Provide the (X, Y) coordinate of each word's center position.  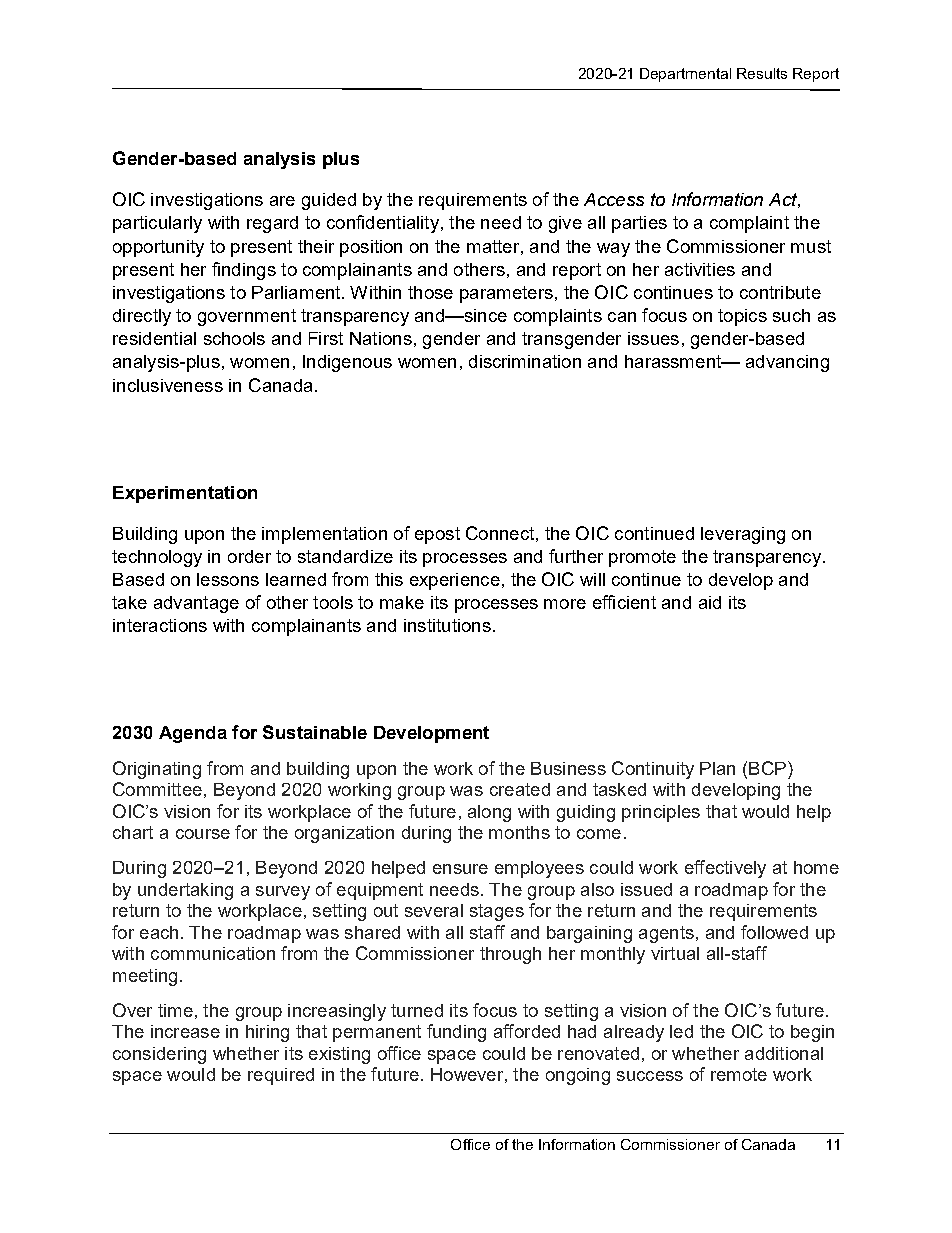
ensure (460, 869)
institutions (447, 625)
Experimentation (185, 494)
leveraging (743, 535)
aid (710, 602)
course (203, 834)
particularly (157, 224)
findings (244, 271)
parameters (506, 294)
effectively (725, 869)
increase (185, 1031)
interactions (160, 625)
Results (762, 73)
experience (455, 581)
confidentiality (383, 224)
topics (742, 317)
